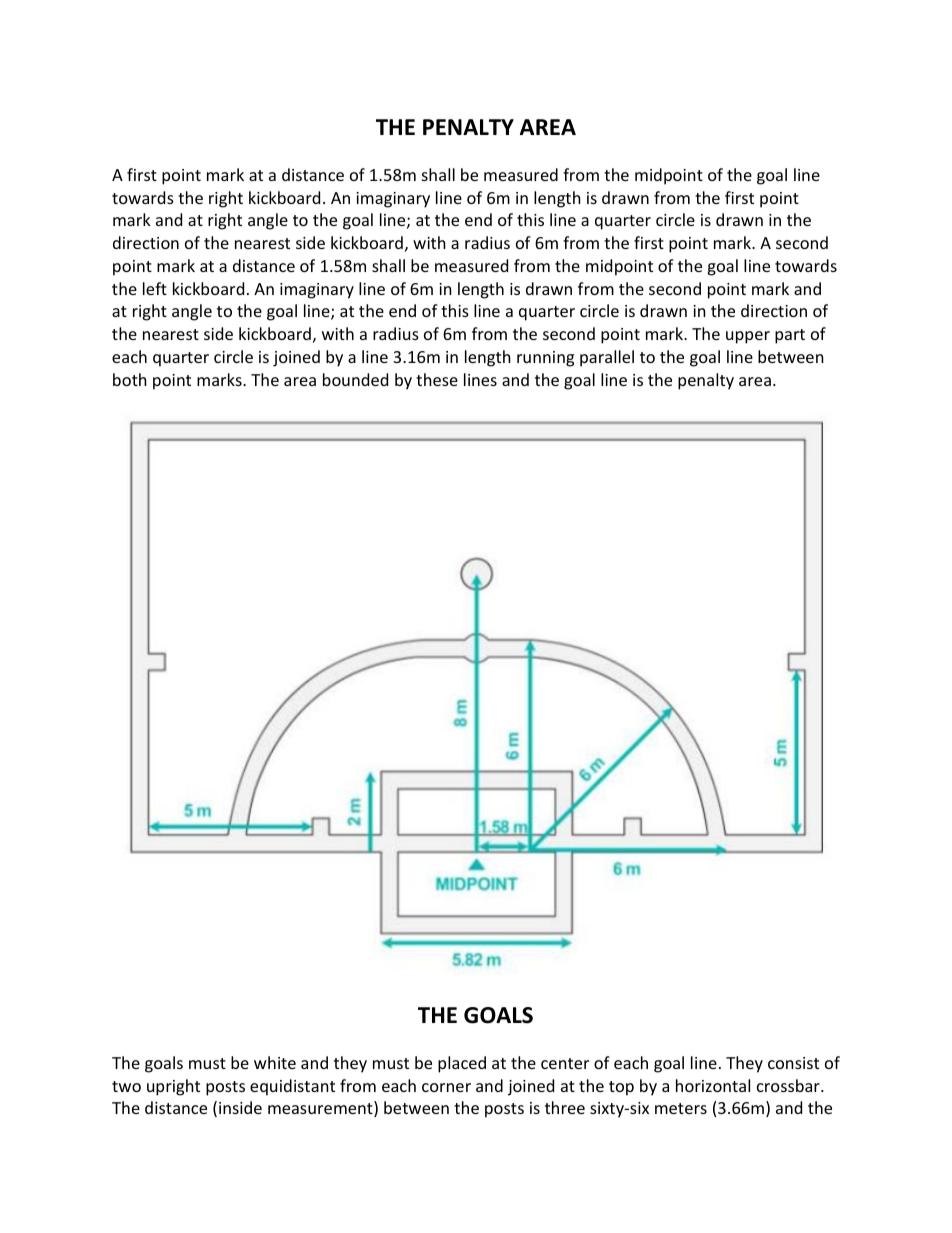 Image resolution: width=952 pixels, height=1233 pixels. What do you see at coordinates (275, 1062) in the page?
I see `white` at bounding box center [275, 1062].
